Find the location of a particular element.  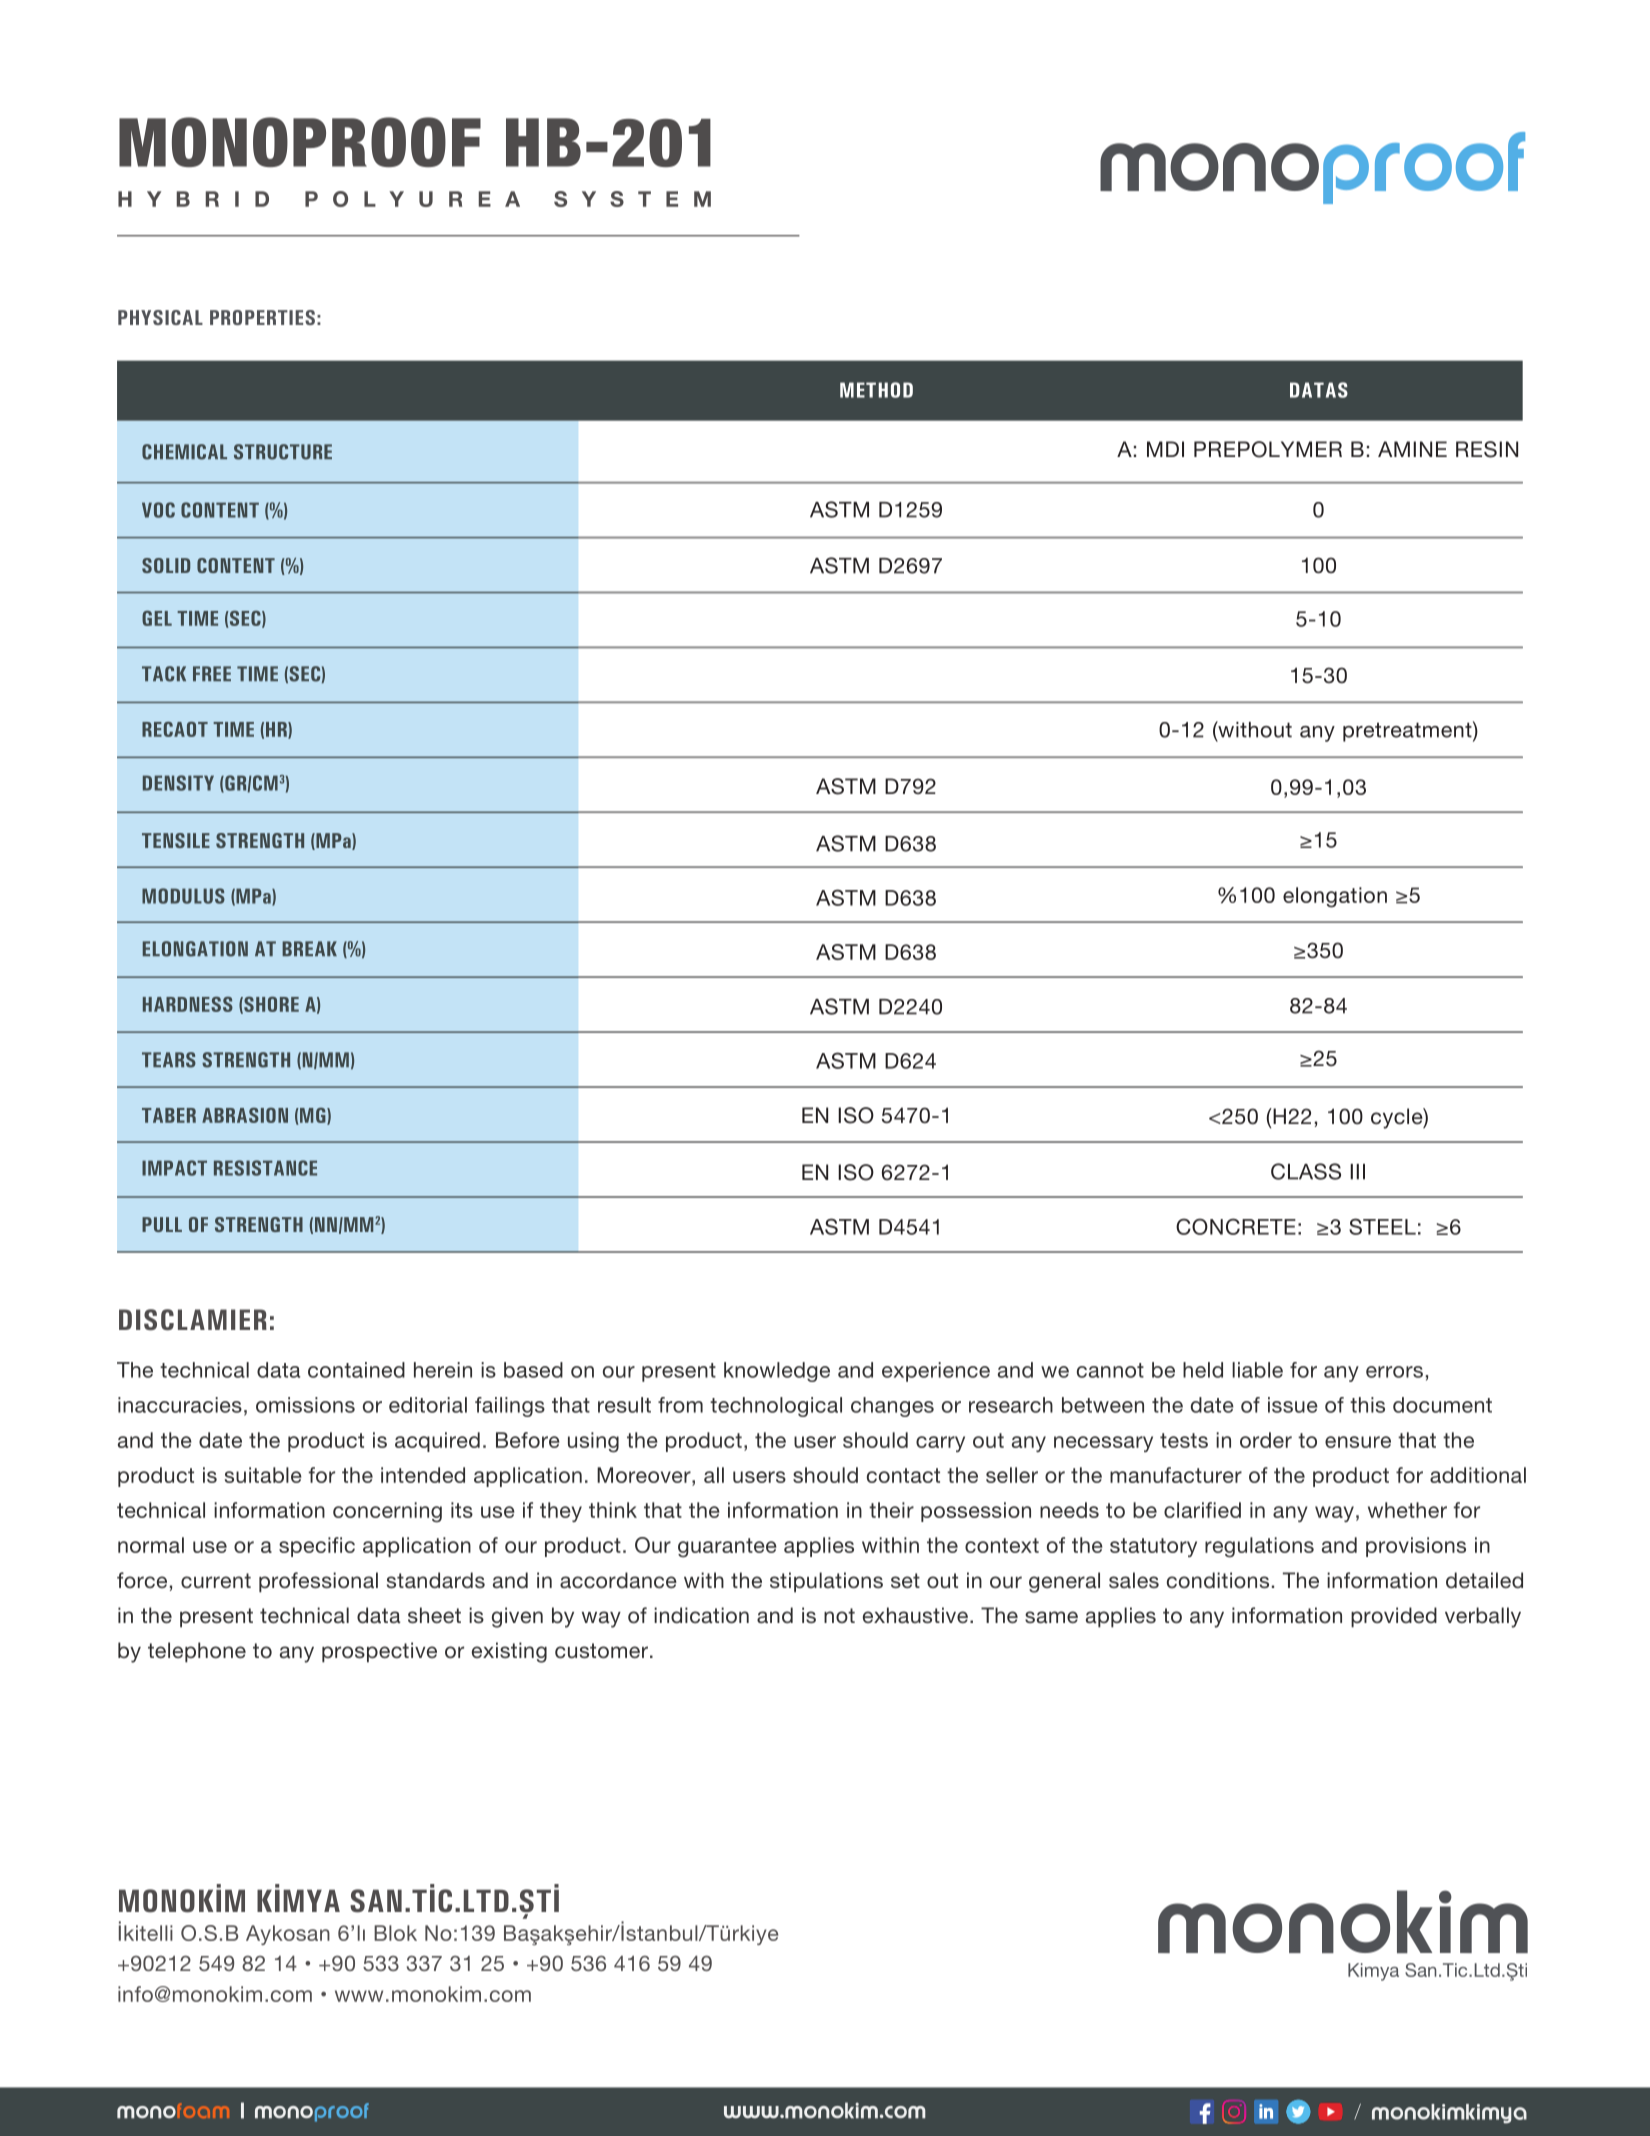

PROPERTIES is located at coordinates (262, 317).
